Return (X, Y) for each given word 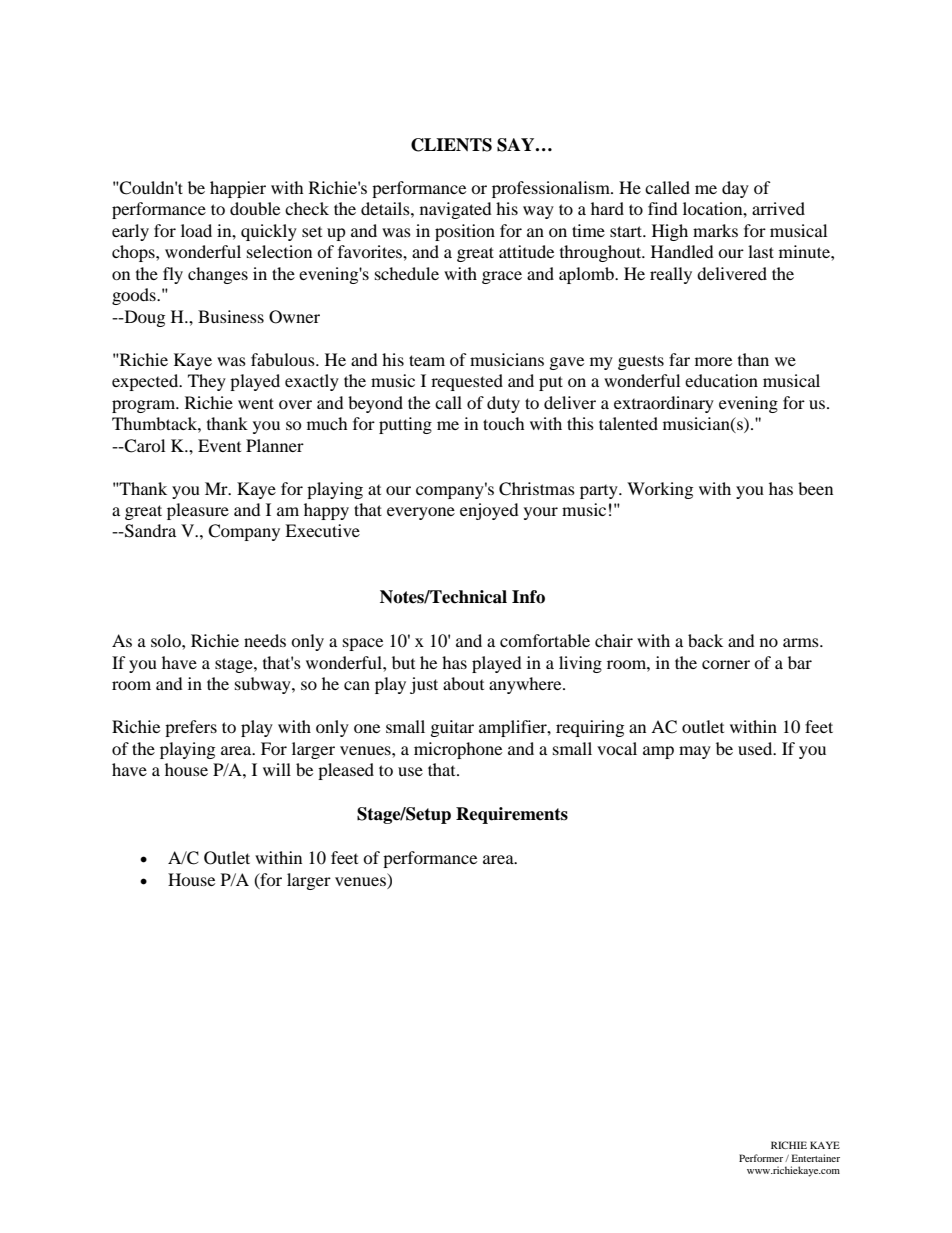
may (695, 752)
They (207, 382)
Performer (762, 1158)
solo (167, 640)
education (721, 380)
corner (726, 664)
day (735, 189)
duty (503, 404)
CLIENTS (451, 145)
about (463, 683)
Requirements (512, 815)
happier (238, 189)
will (277, 769)
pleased (346, 771)
